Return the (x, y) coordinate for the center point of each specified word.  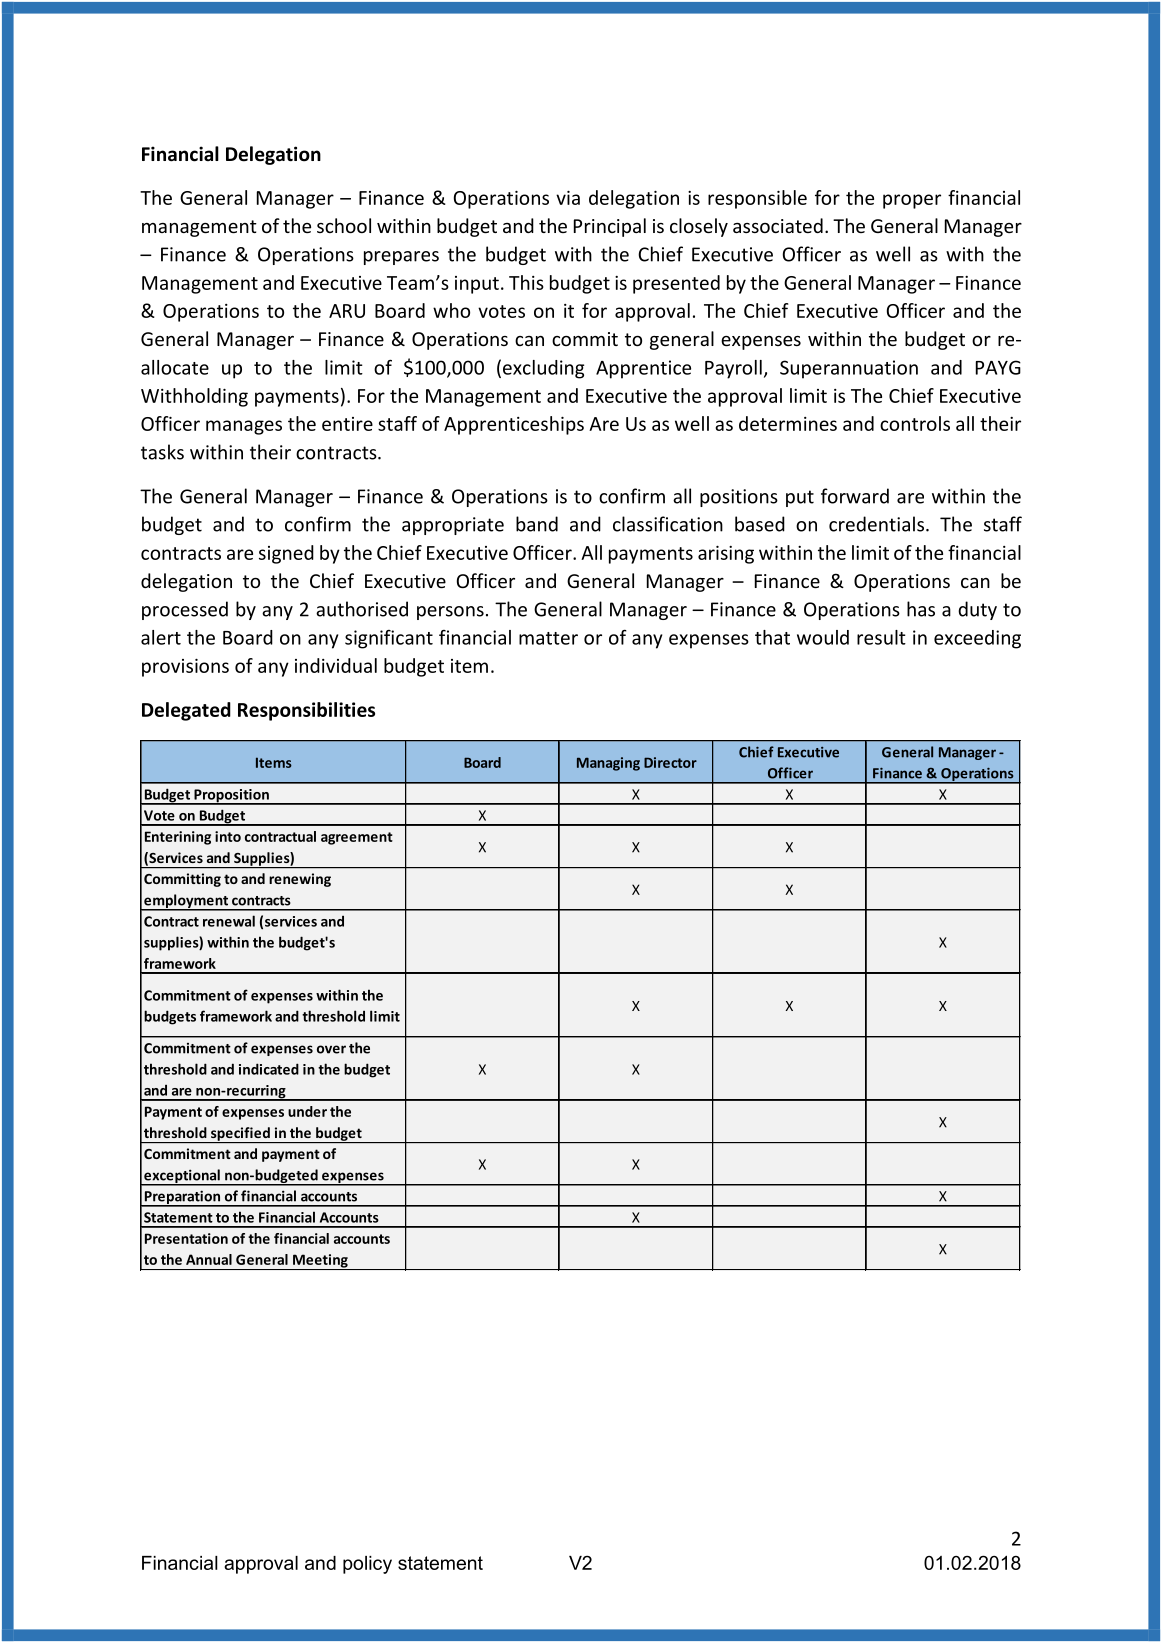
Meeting (320, 1262)
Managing (608, 764)
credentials (876, 524)
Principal (610, 227)
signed (286, 554)
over (331, 1049)
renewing (300, 880)
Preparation (182, 1198)
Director (670, 762)
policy (367, 1565)
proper (912, 201)
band (537, 524)
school (344, 225)
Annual (209, 1259)
